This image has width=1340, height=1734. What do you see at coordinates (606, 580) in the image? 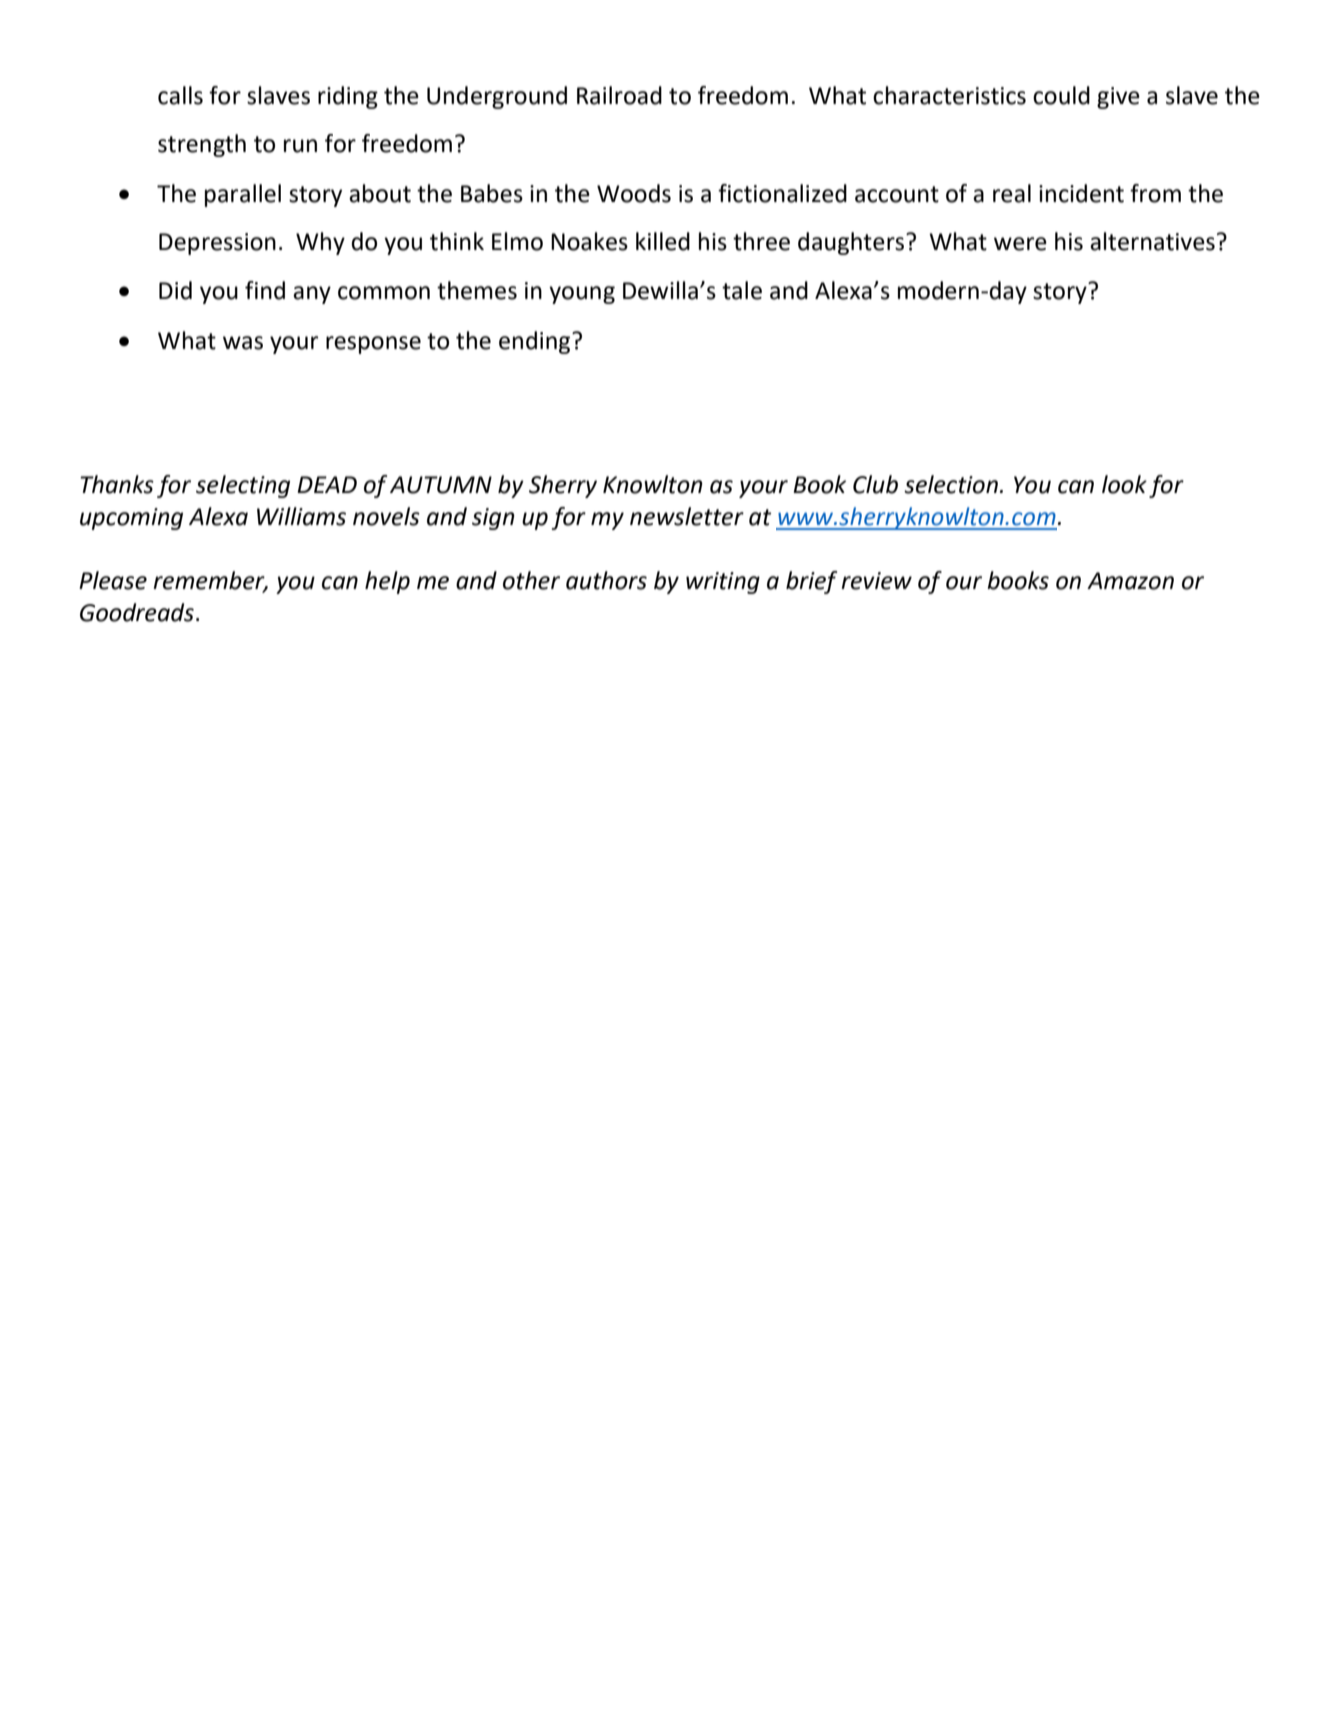
I see `authors` at bounding box center [606, 580].
